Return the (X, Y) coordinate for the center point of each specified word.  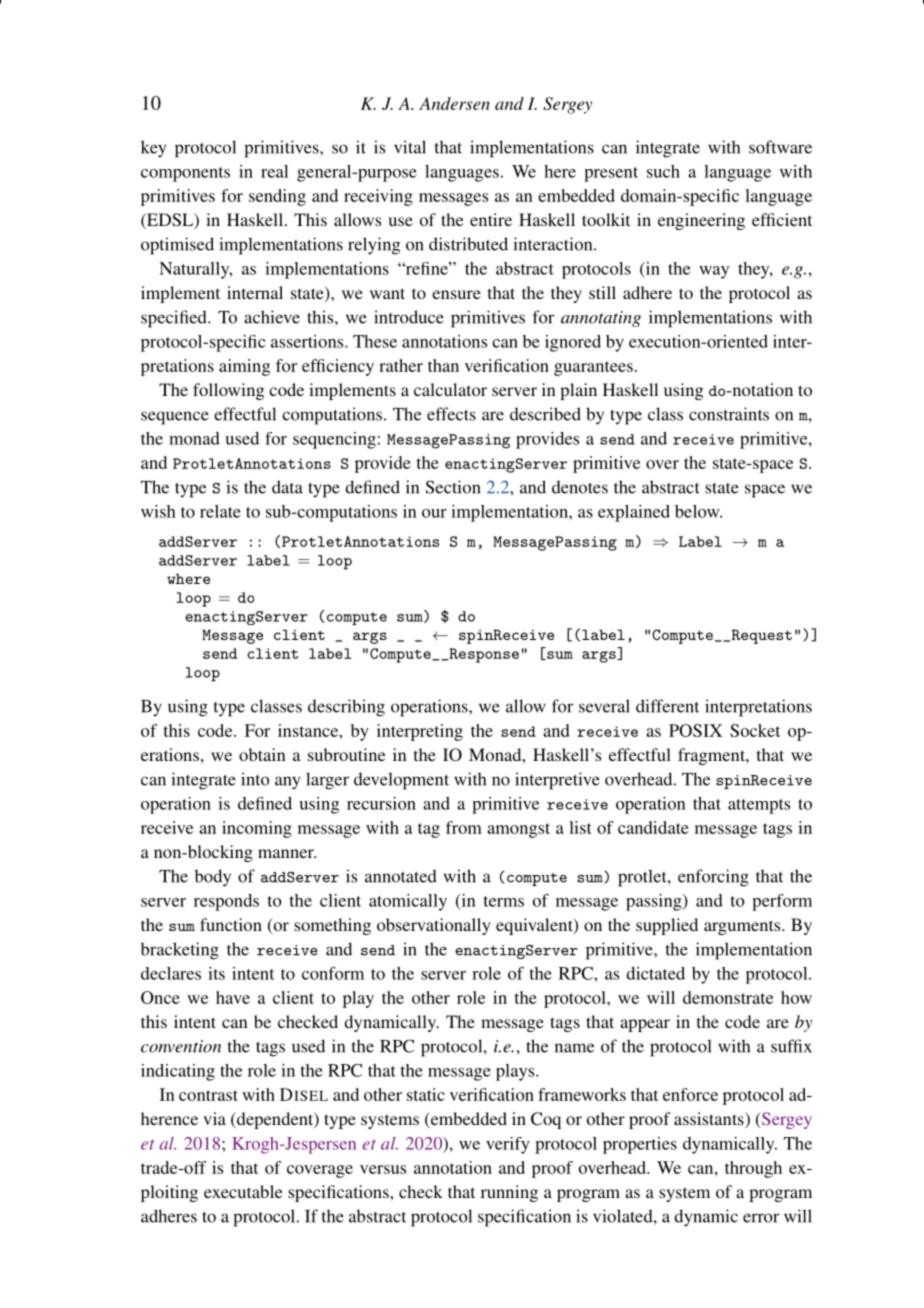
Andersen (454, 103)
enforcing (713, 878)
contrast (208, 1095)
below (698, 511)
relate (220, 511)
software (780, 147)
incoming (257, 829)
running (509, 1193)
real (274, 171)
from (464, 827)
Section (453, 487)
